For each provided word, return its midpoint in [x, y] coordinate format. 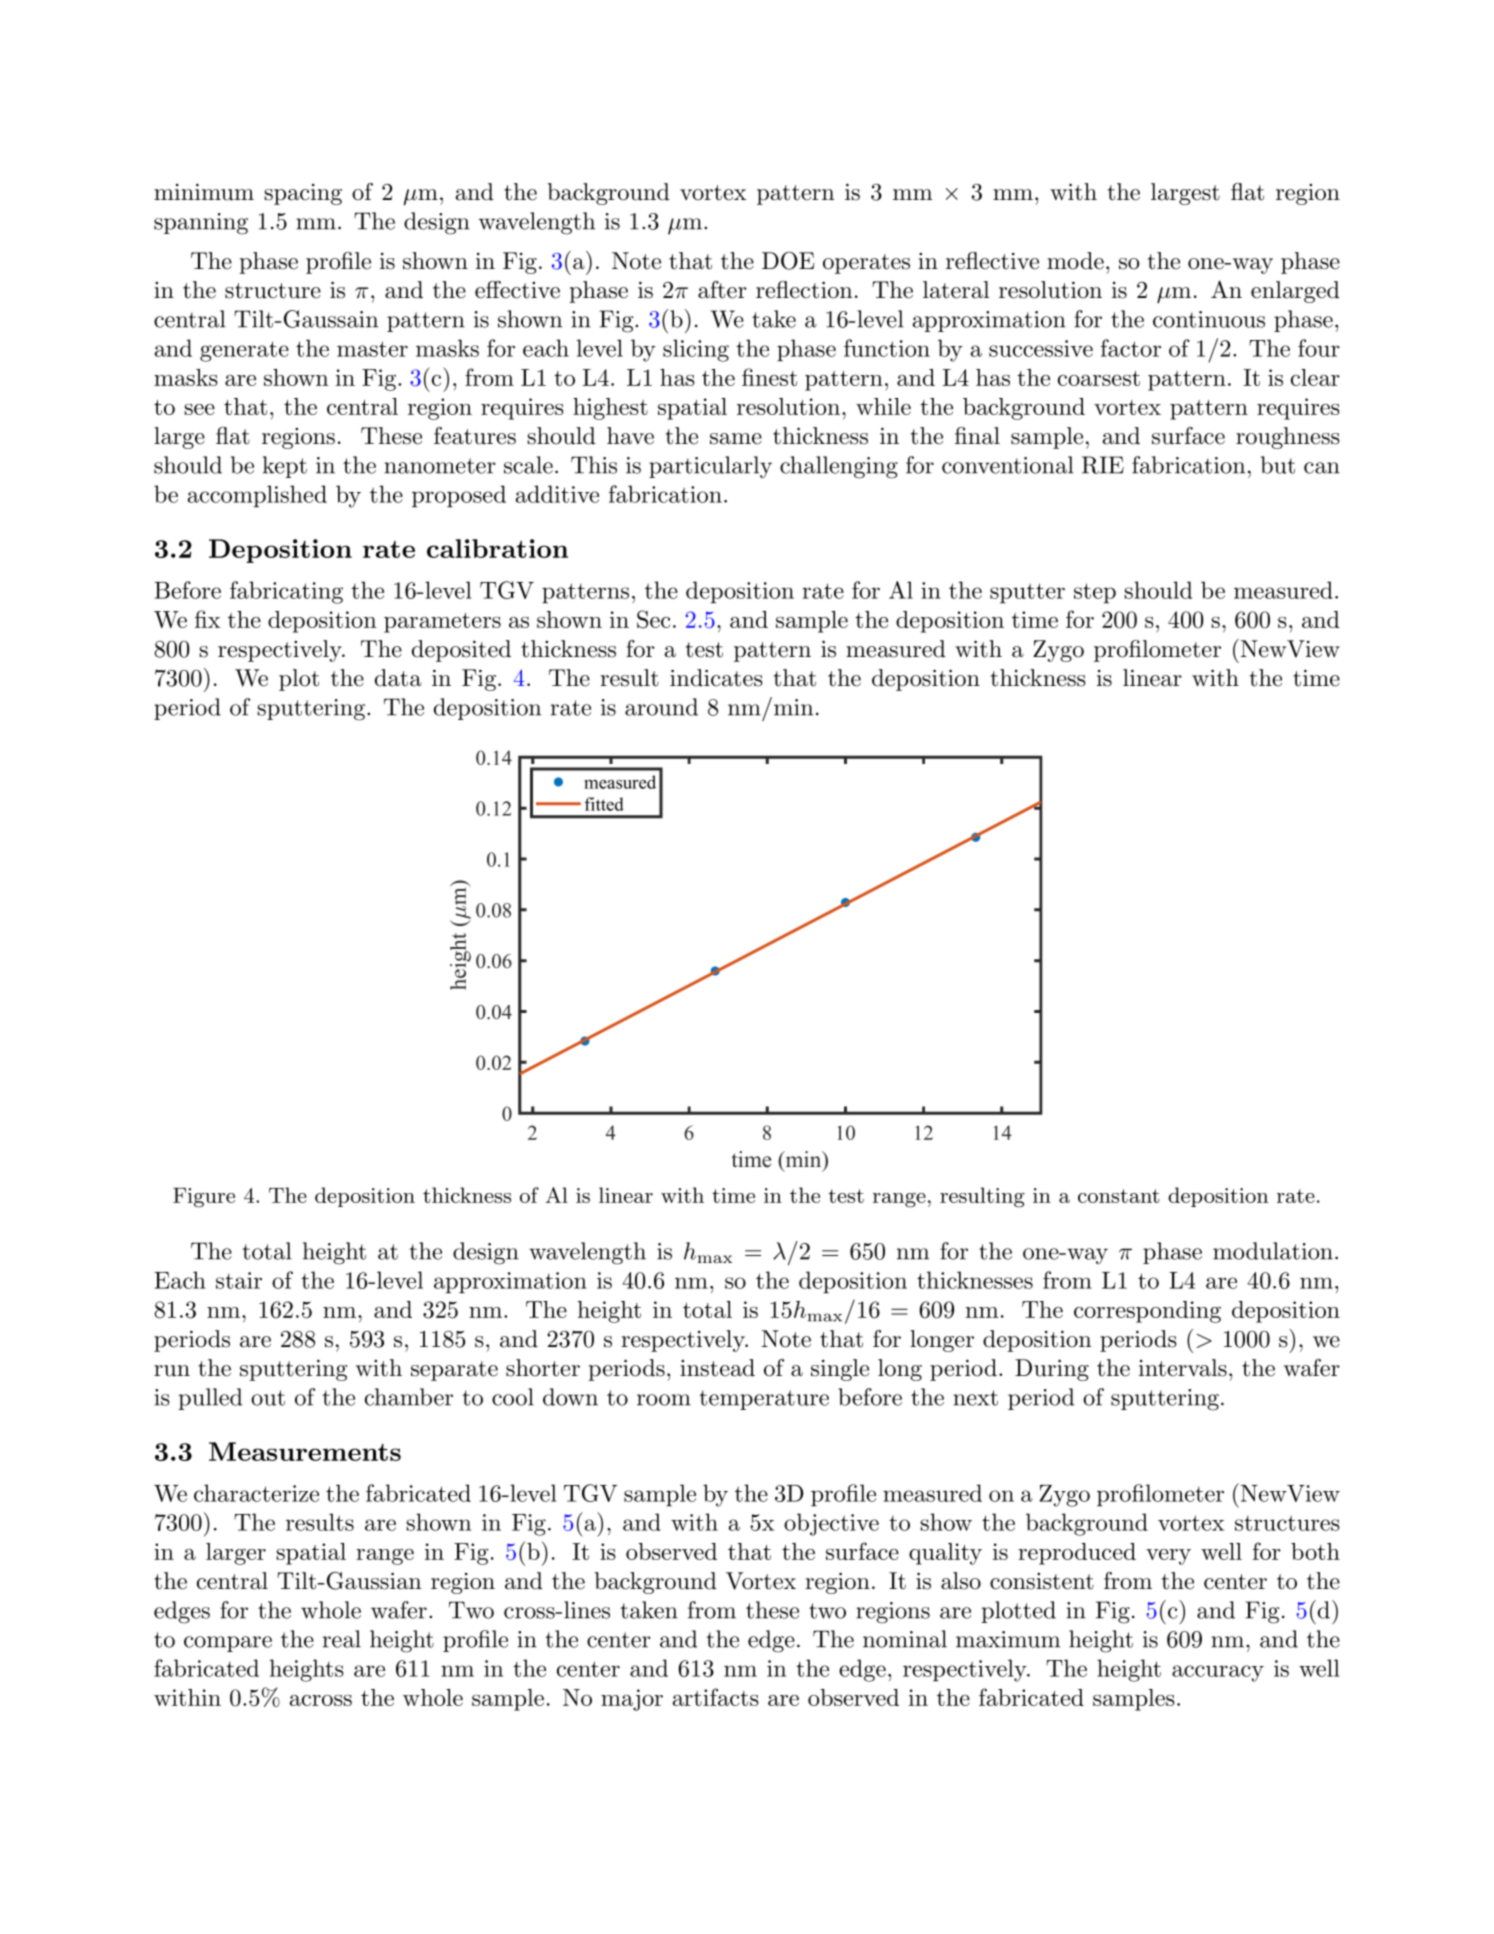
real [342, 1639]
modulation [1273, 1251]
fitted [604, 804]
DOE [788, 261]
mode [1075, 261]
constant [1119, 1196]
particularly [710, 467]
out [268, 1398]
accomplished [257, 496]
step [1095, 593]
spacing [303, 194]
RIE [1103, 465]
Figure [204, 1198]
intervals [1183, 1368]
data [398, 678]
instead [717, 1368]
